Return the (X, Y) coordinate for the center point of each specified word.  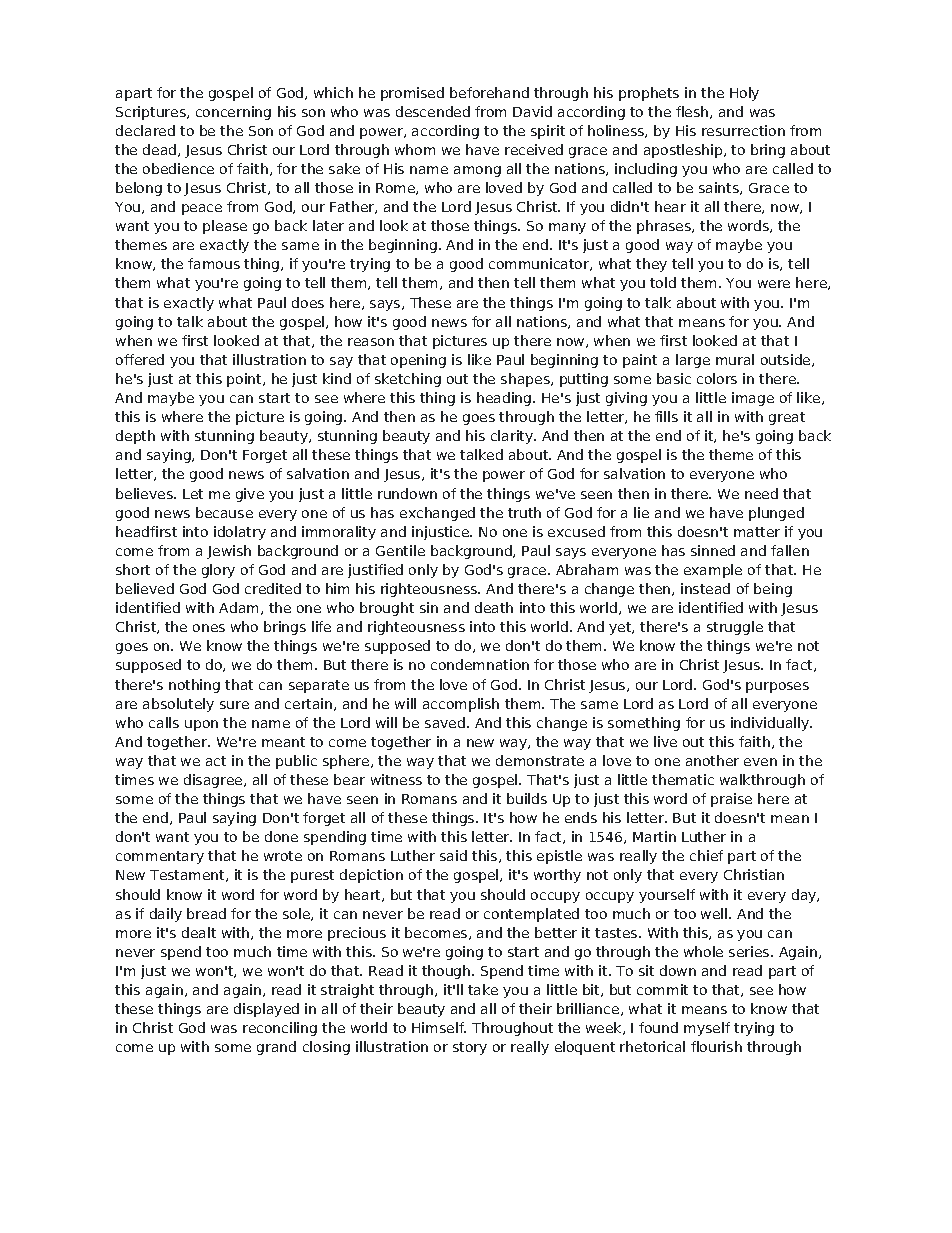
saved (446, 722)
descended (433, 111)
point (245, 380)
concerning (233, 113)
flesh (693, 112)
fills (666, 416)
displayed (266, 1010)
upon (201, 725)
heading (505, 399)
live (665, 741)
